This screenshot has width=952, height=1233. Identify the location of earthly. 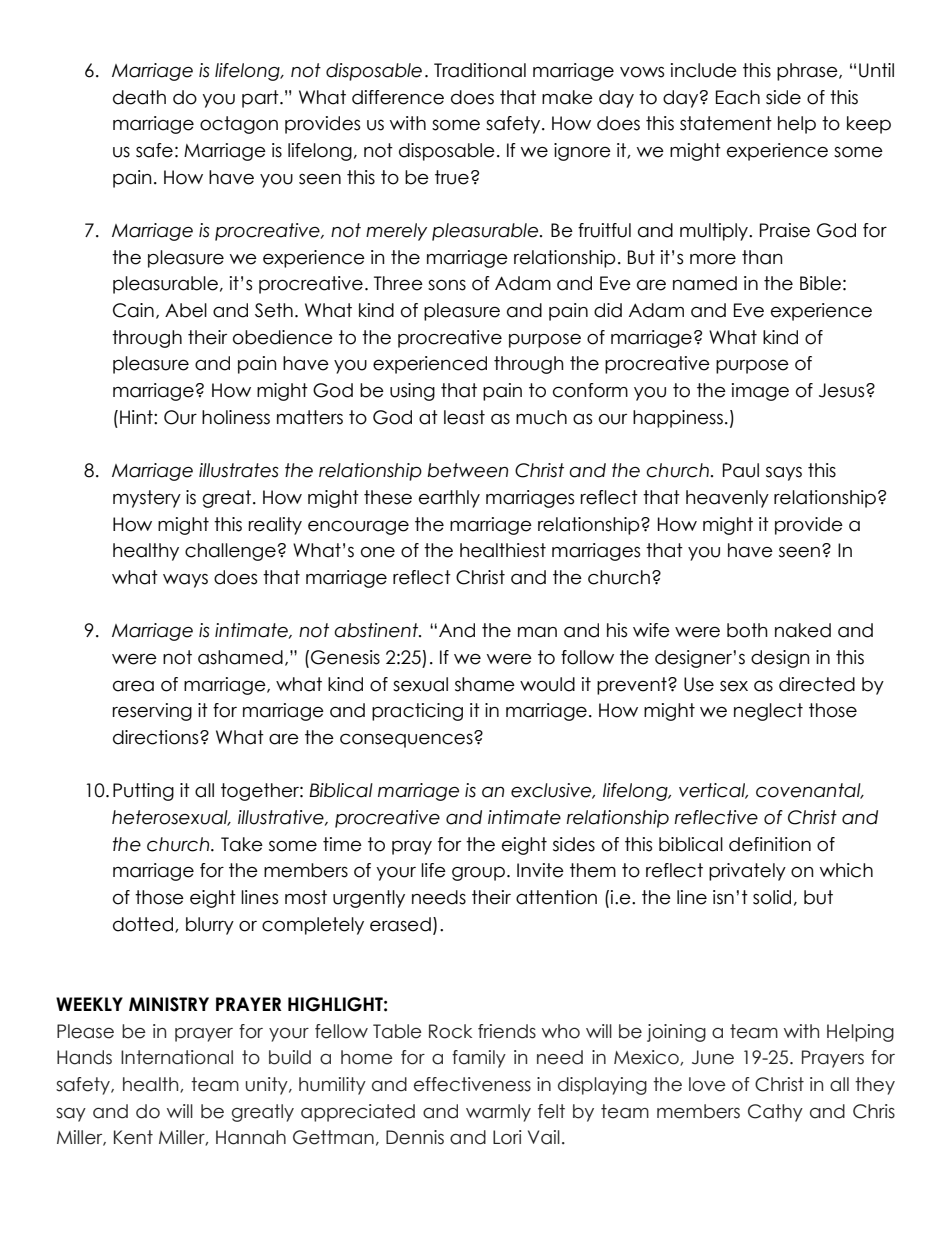
(449, 499).
